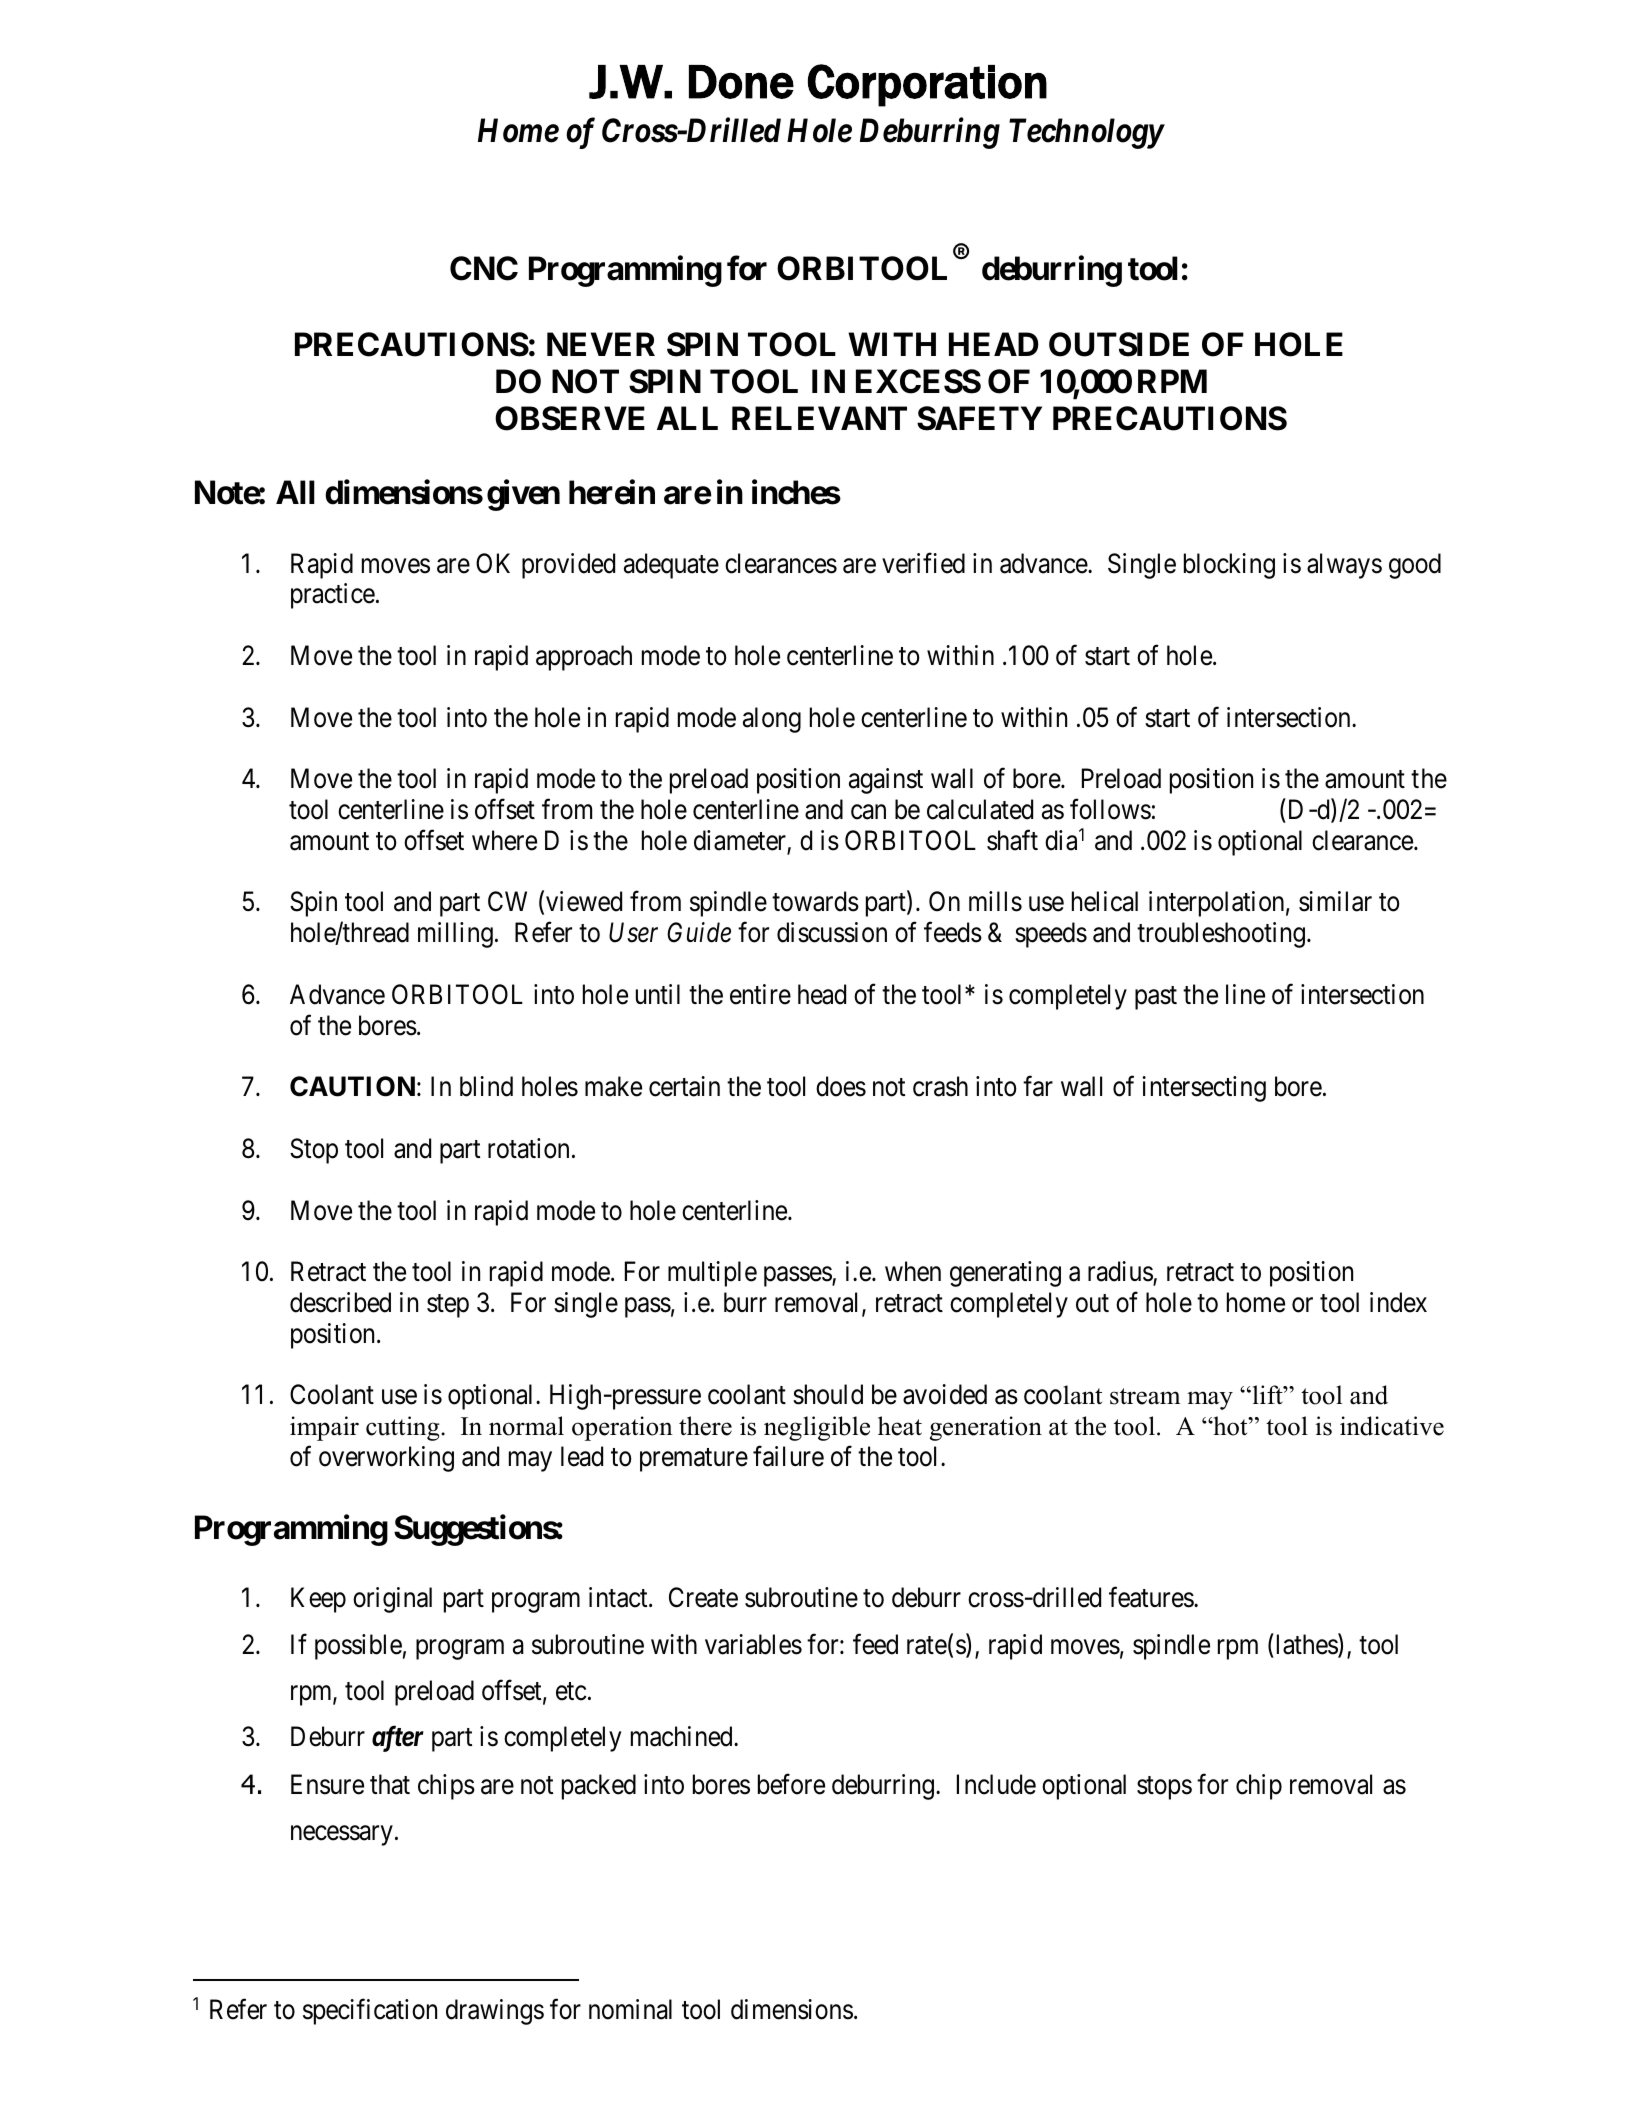  Describe the element at coordinates (484, 268) in the image. I see `CNC` at that location.
